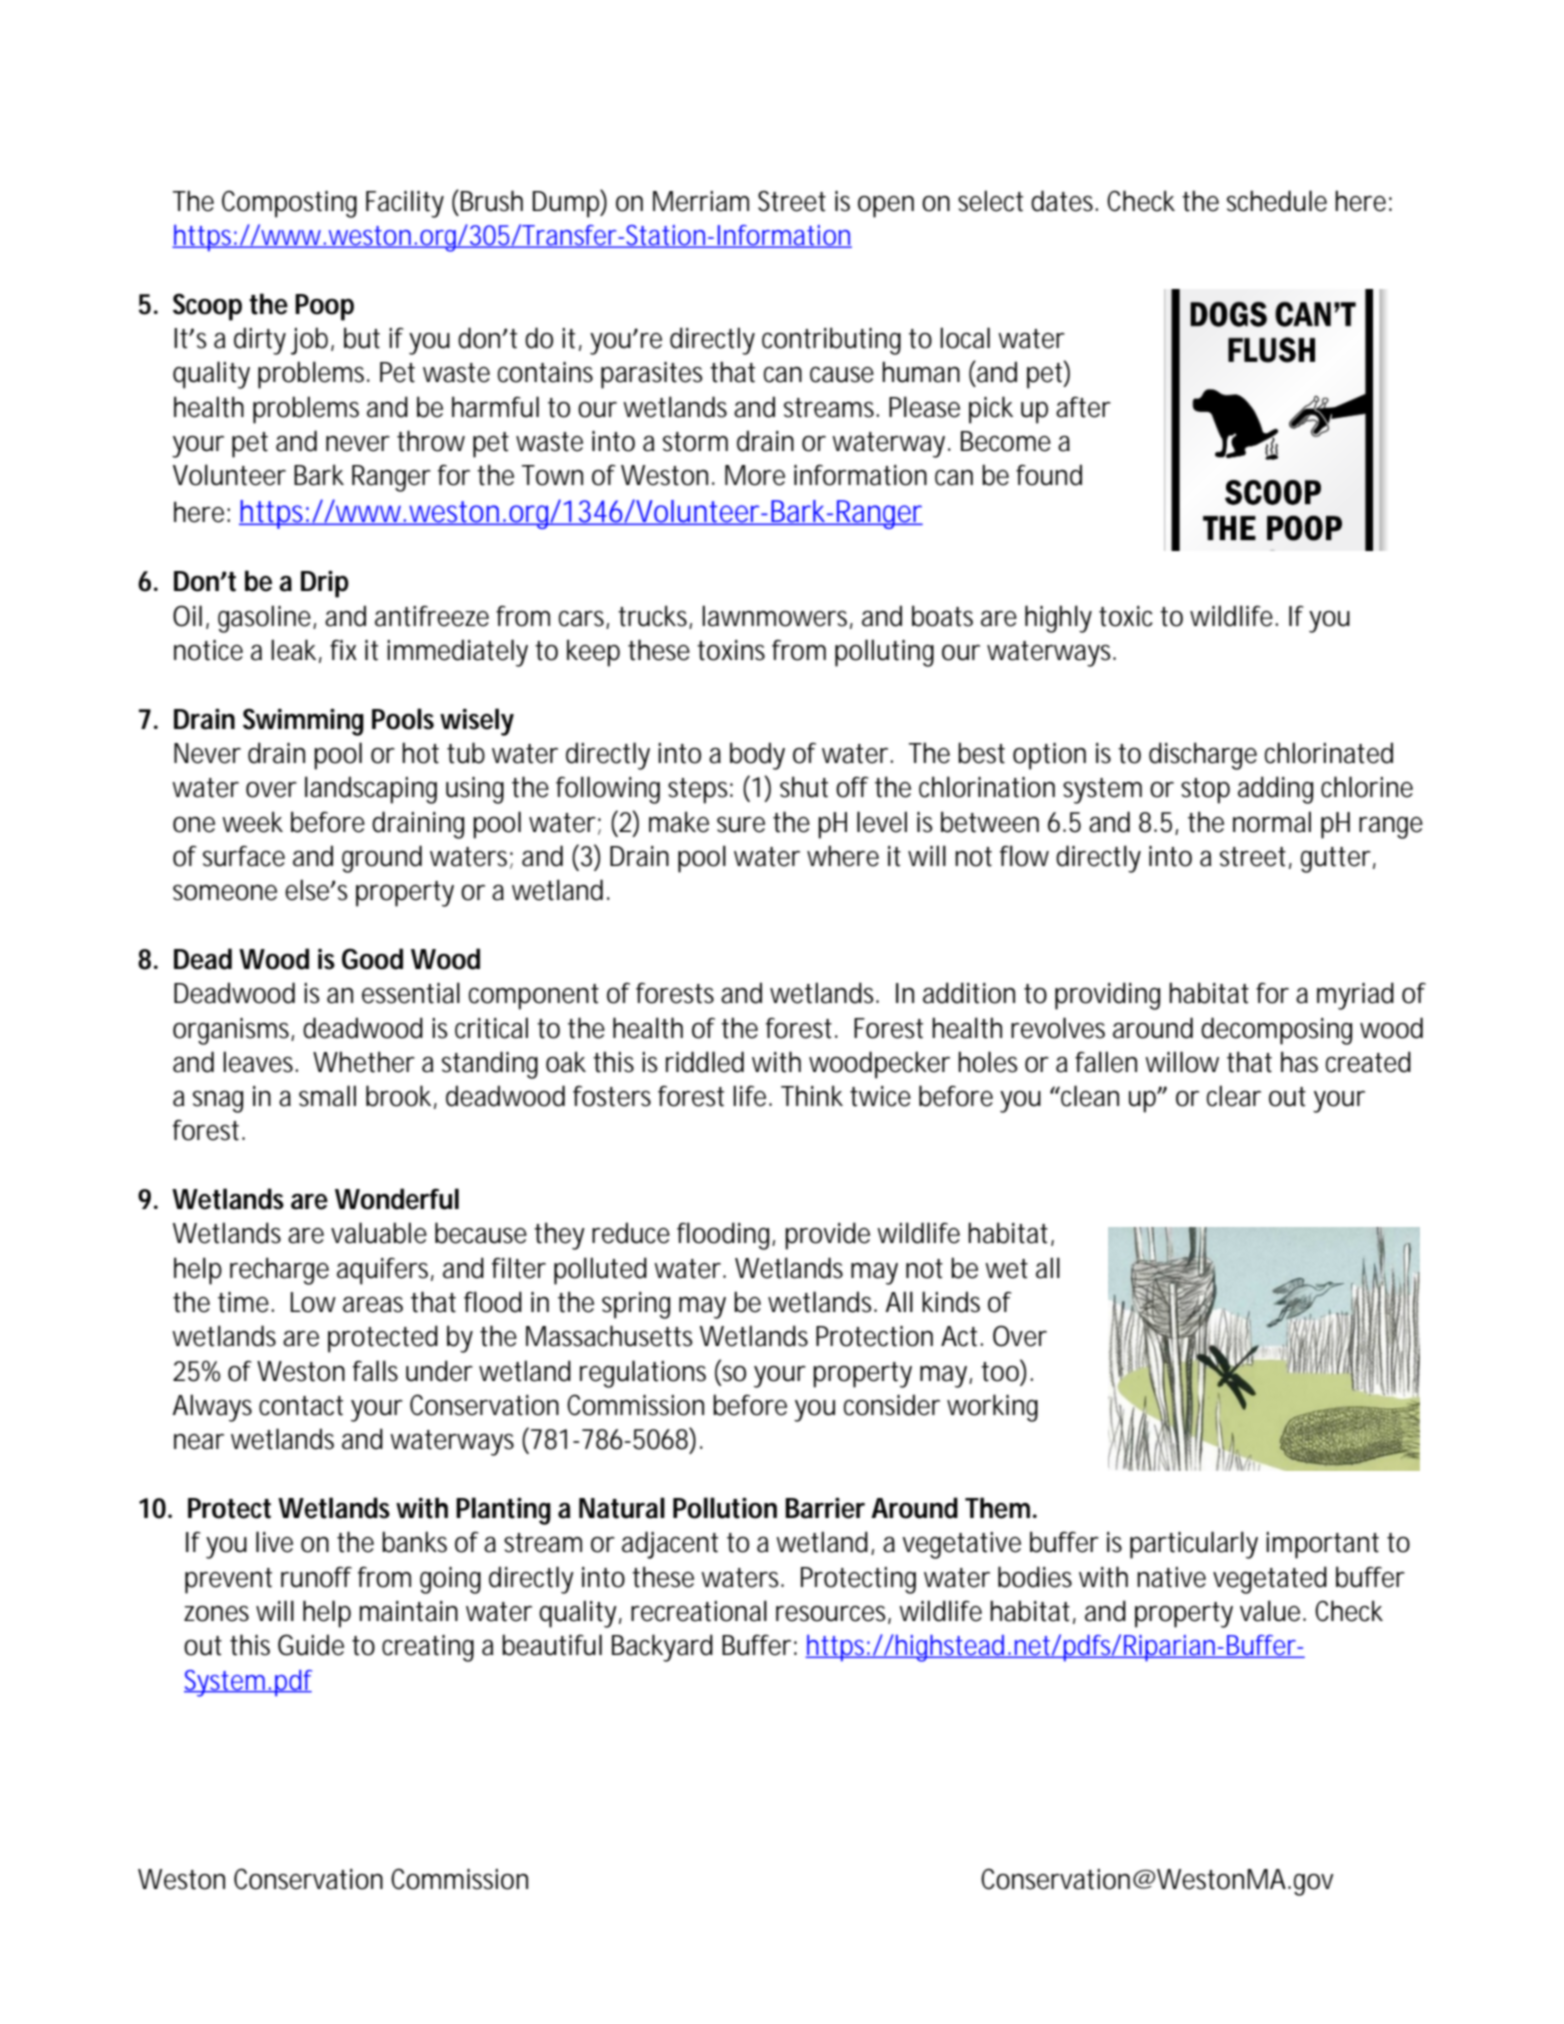 The height and width of the document is (2024, 1564). What do you see at coordinates (1126, 616) in the document?
I see `toxic` at bounding box center [1126, 616].
